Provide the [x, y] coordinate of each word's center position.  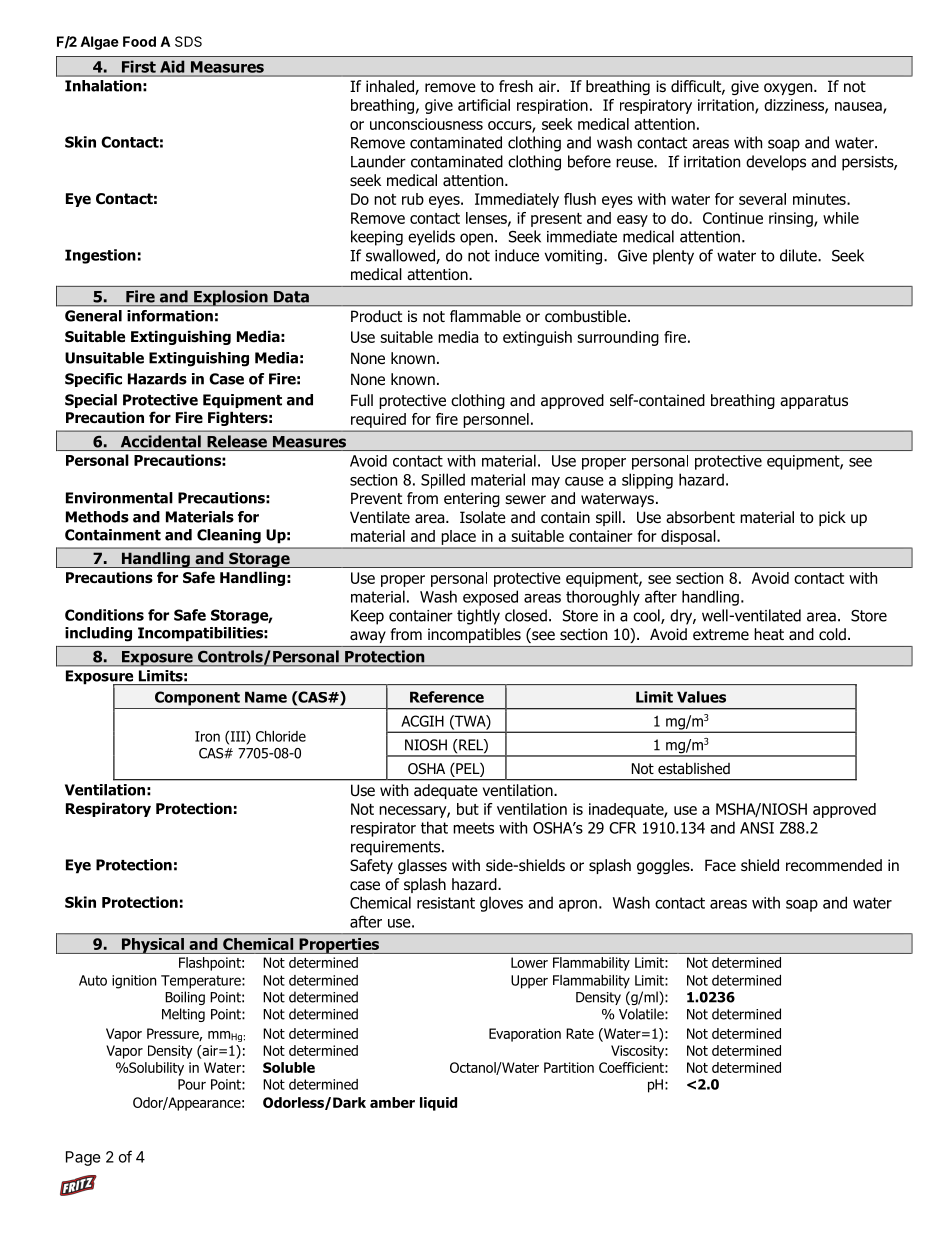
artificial [484, 105]
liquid [438, 1104]
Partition [569, 1067]
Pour [192, 1084]
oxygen [789, 89]
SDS [188, 41]
